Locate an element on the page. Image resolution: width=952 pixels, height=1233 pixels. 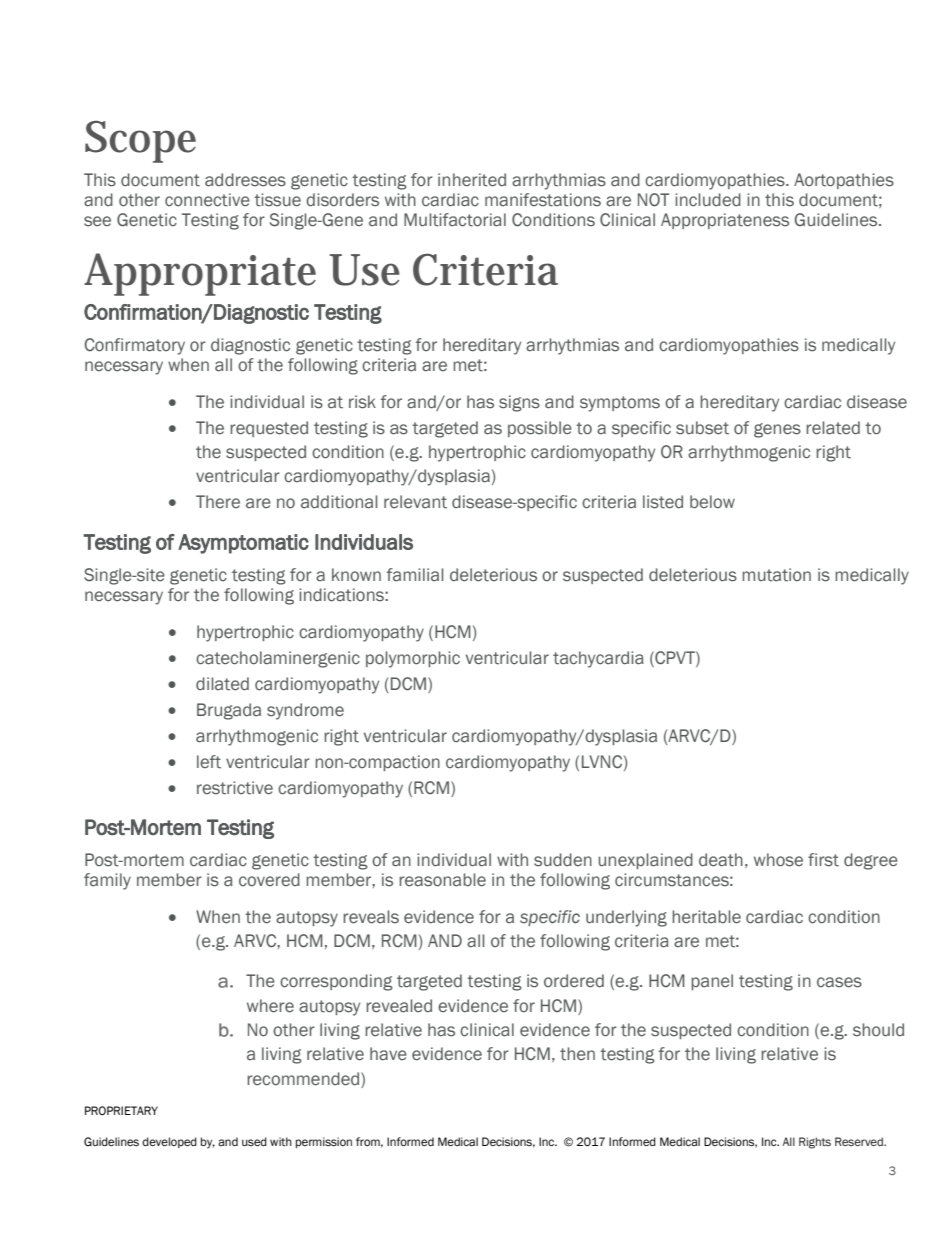
relevant is located at coordinates (415, 502).
